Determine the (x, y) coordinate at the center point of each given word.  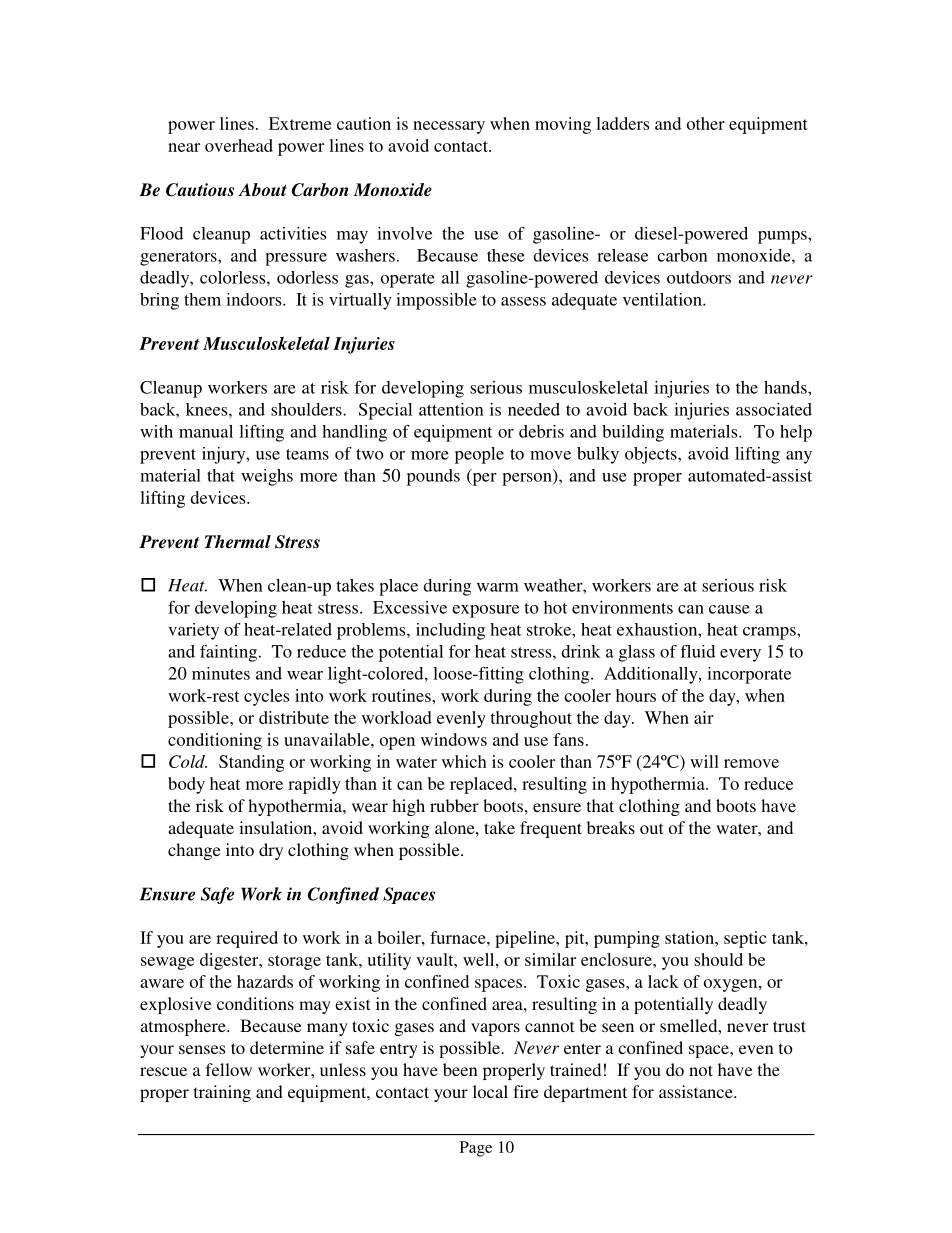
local (490, 1091)
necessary (449, 127)
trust (789, 1026)
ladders (622, 123)
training (222, 1093)
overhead (239, 145)
